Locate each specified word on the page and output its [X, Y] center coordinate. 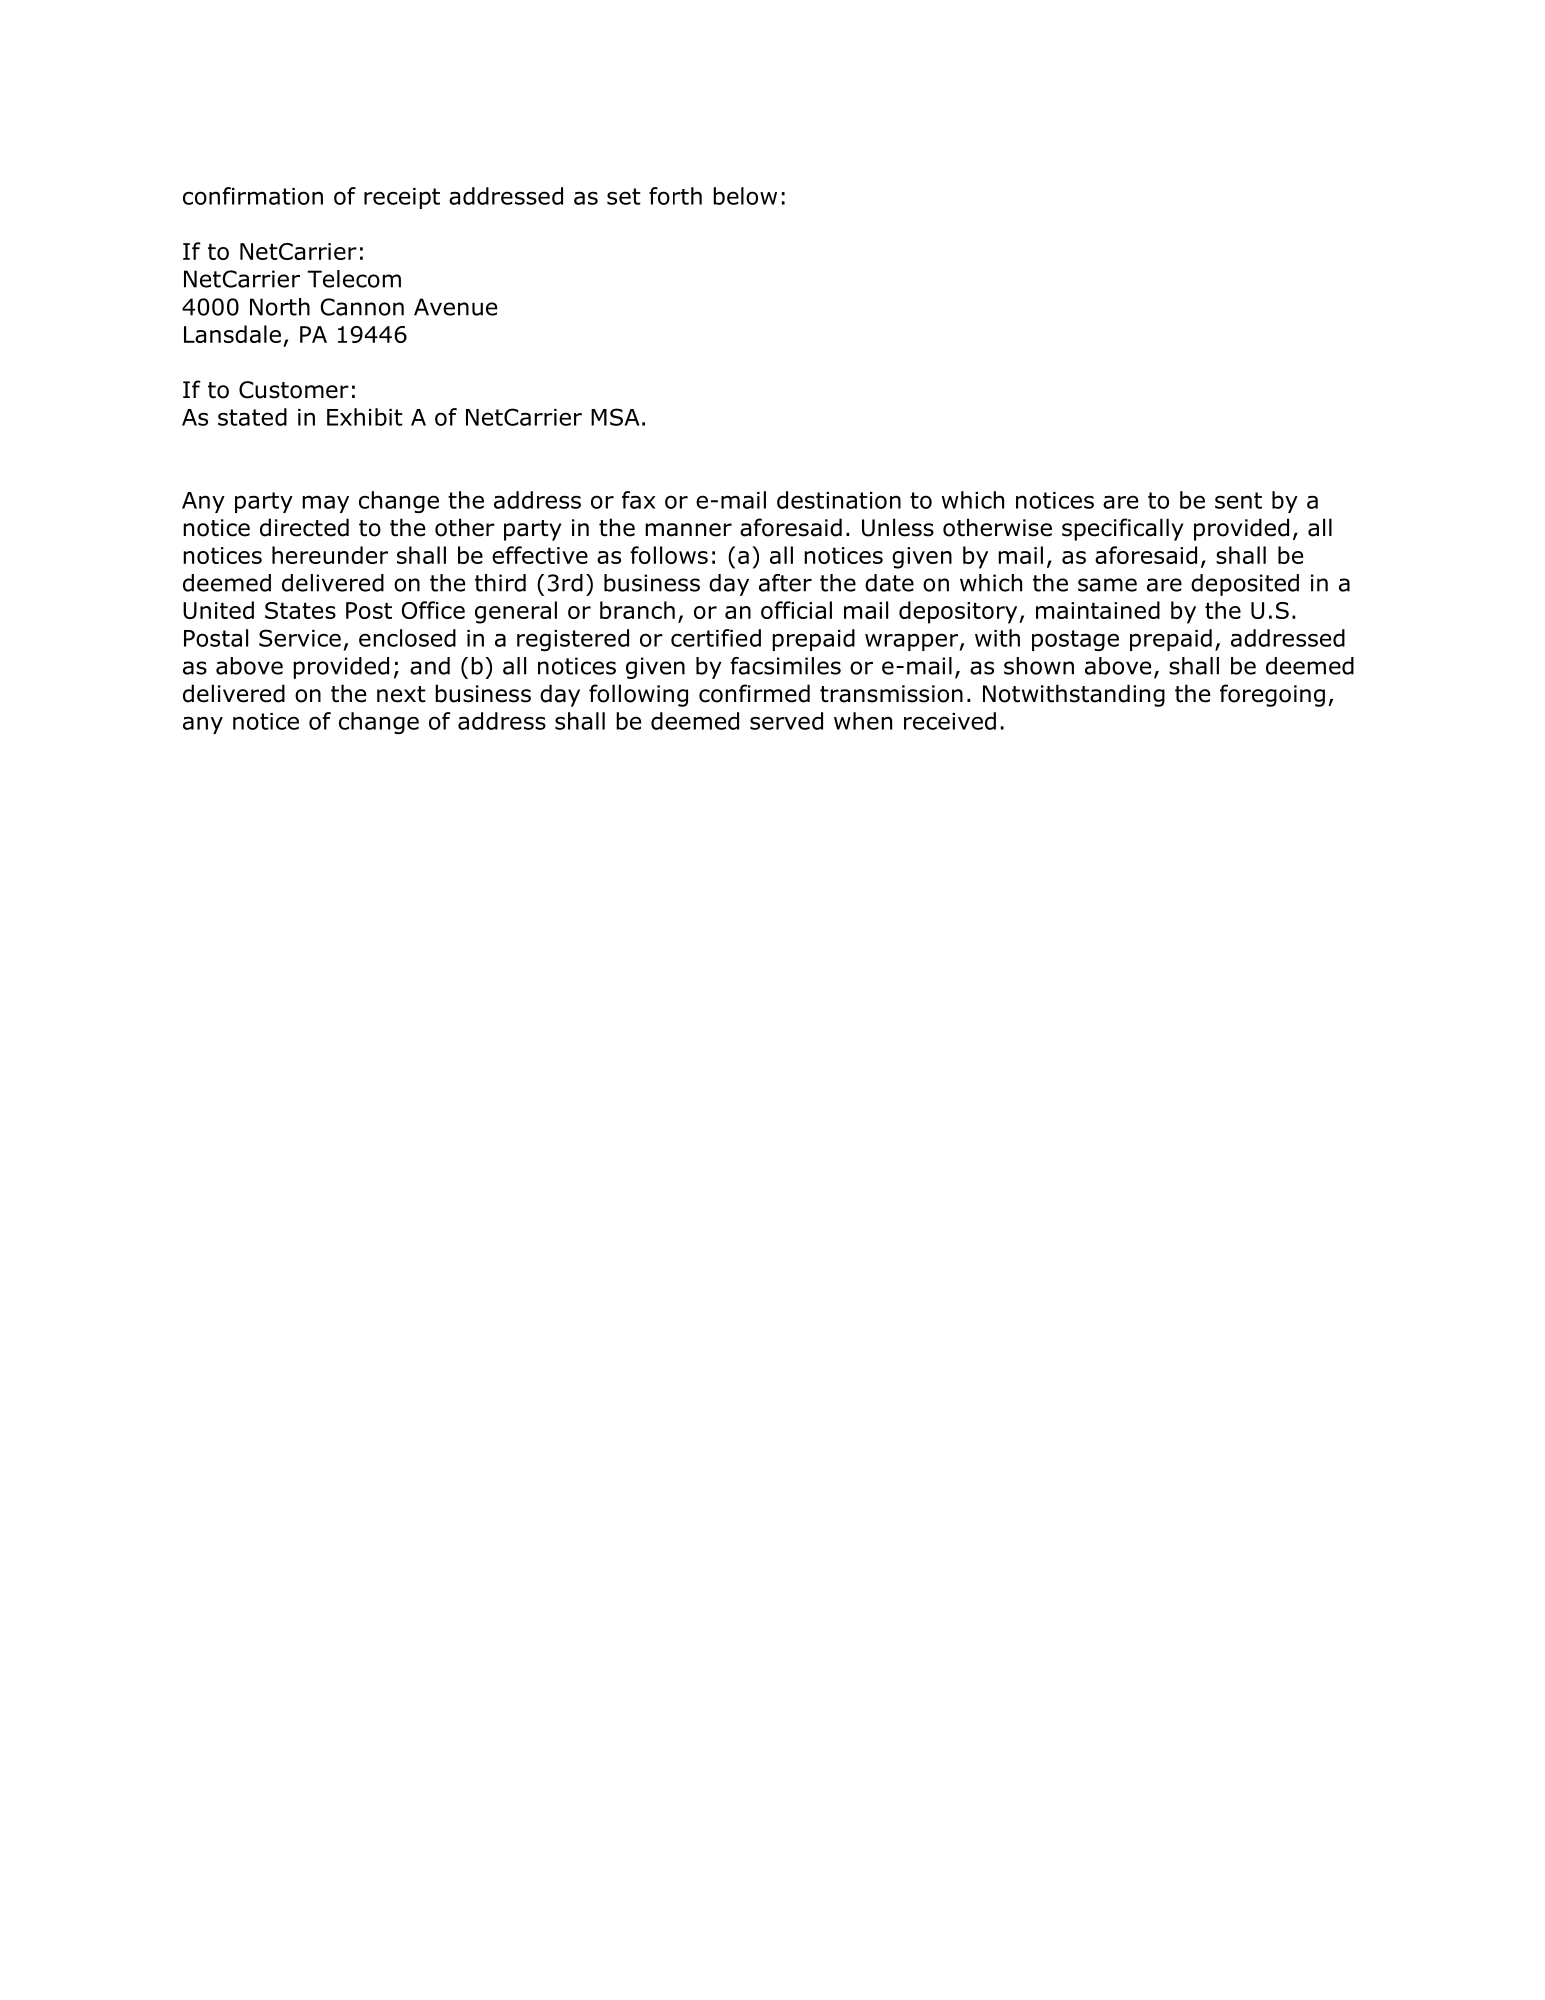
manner [688, 530]
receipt [402, 198]
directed [304, 527]
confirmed [754, 693]
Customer [294, 390]
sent [1238, 500]
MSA [615, 417]
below [745, 196]
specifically [1122, 529]
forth [675, 196]
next [401, 694]
